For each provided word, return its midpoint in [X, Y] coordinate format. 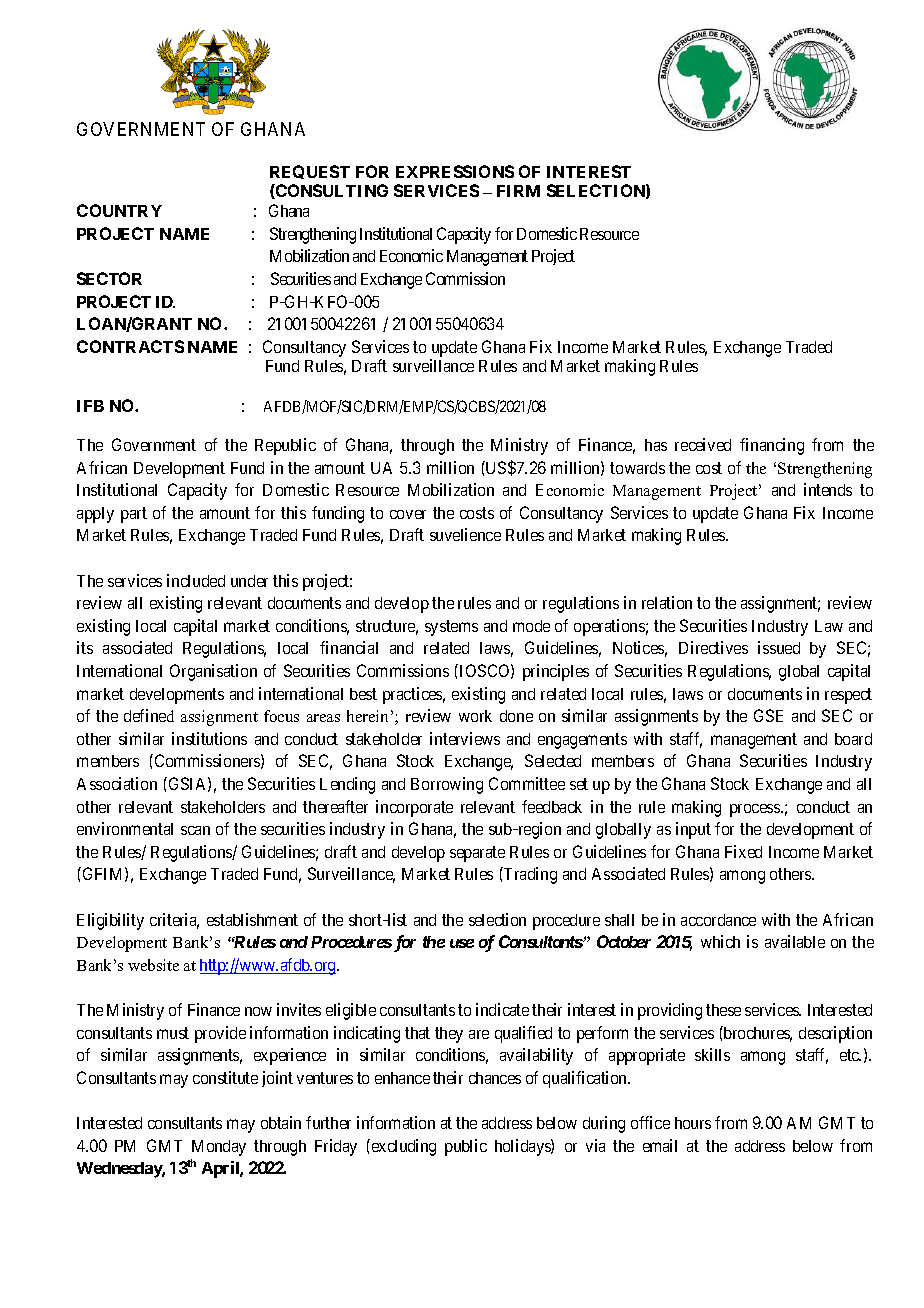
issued [779, 647]
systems [451, 628]
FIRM [518, 191]
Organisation [213, 672]
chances [495, 1078]
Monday [219, 1148]
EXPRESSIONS [455, 171]
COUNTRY [119, 210]
